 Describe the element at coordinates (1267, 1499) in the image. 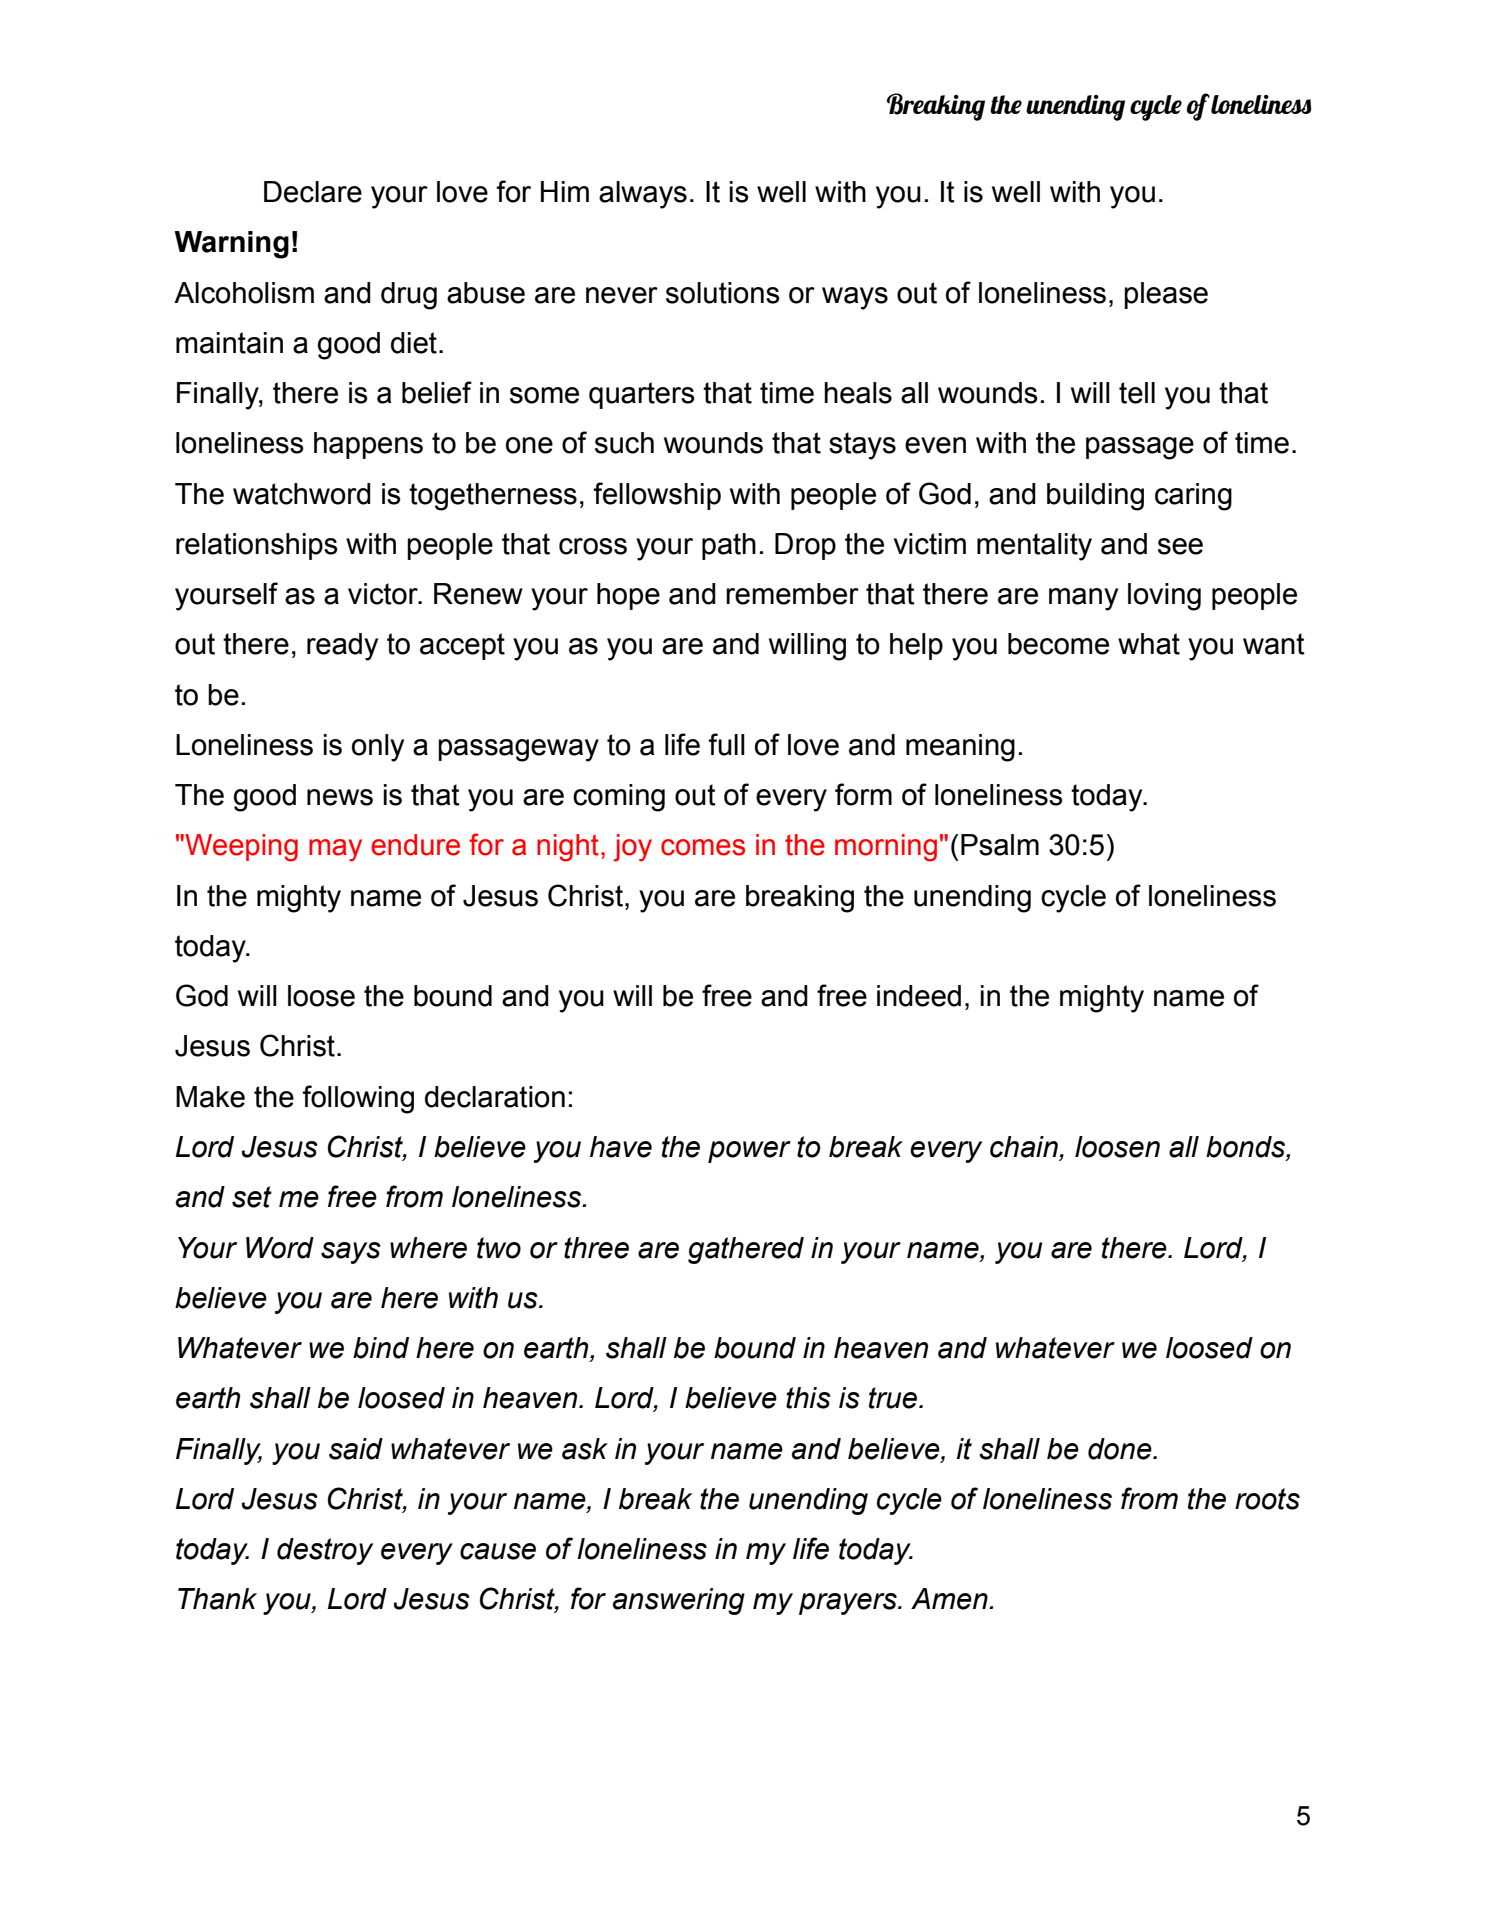

I see `roots` at that location.
